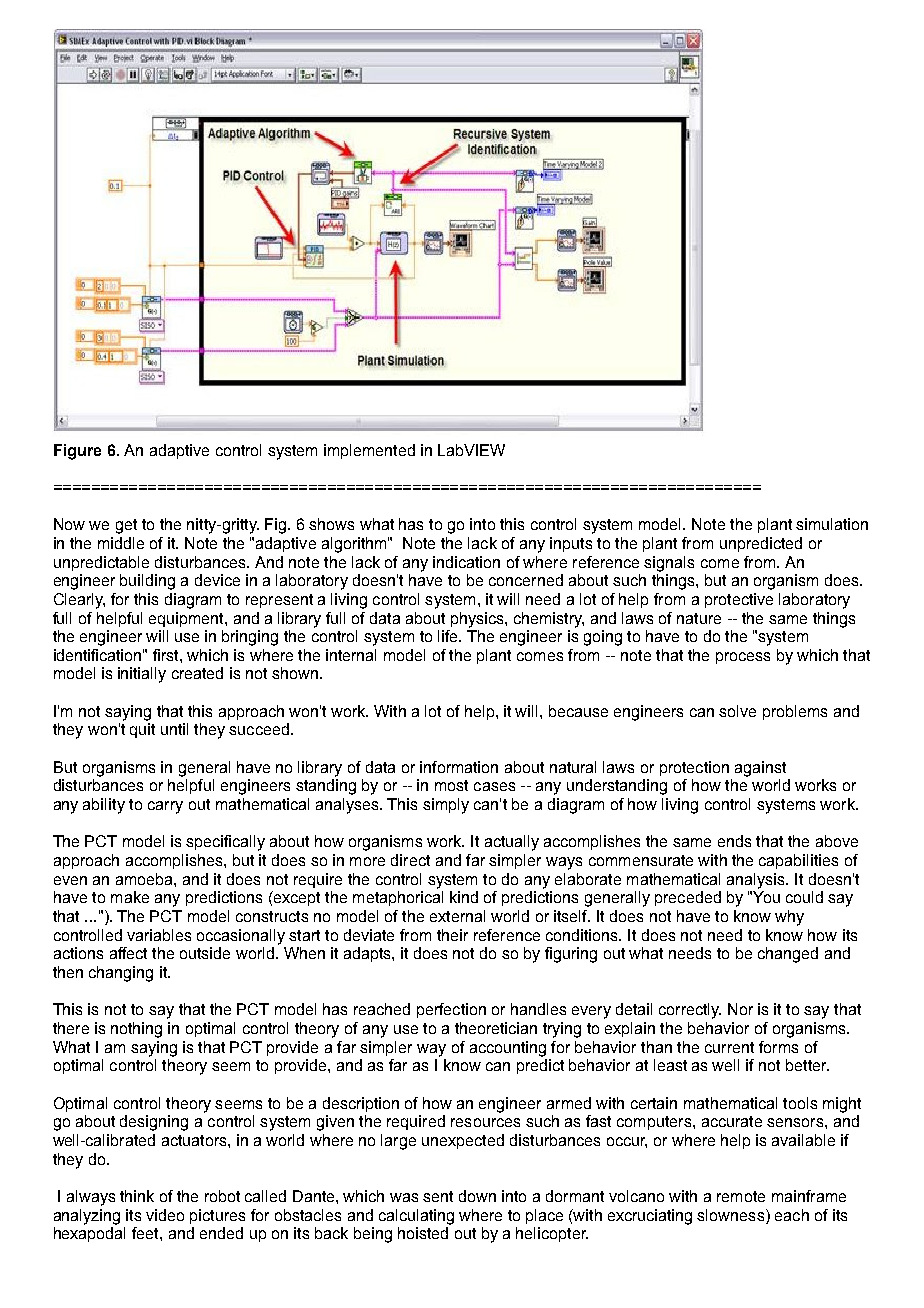  I want to click on simulation, so click(832, 524).
